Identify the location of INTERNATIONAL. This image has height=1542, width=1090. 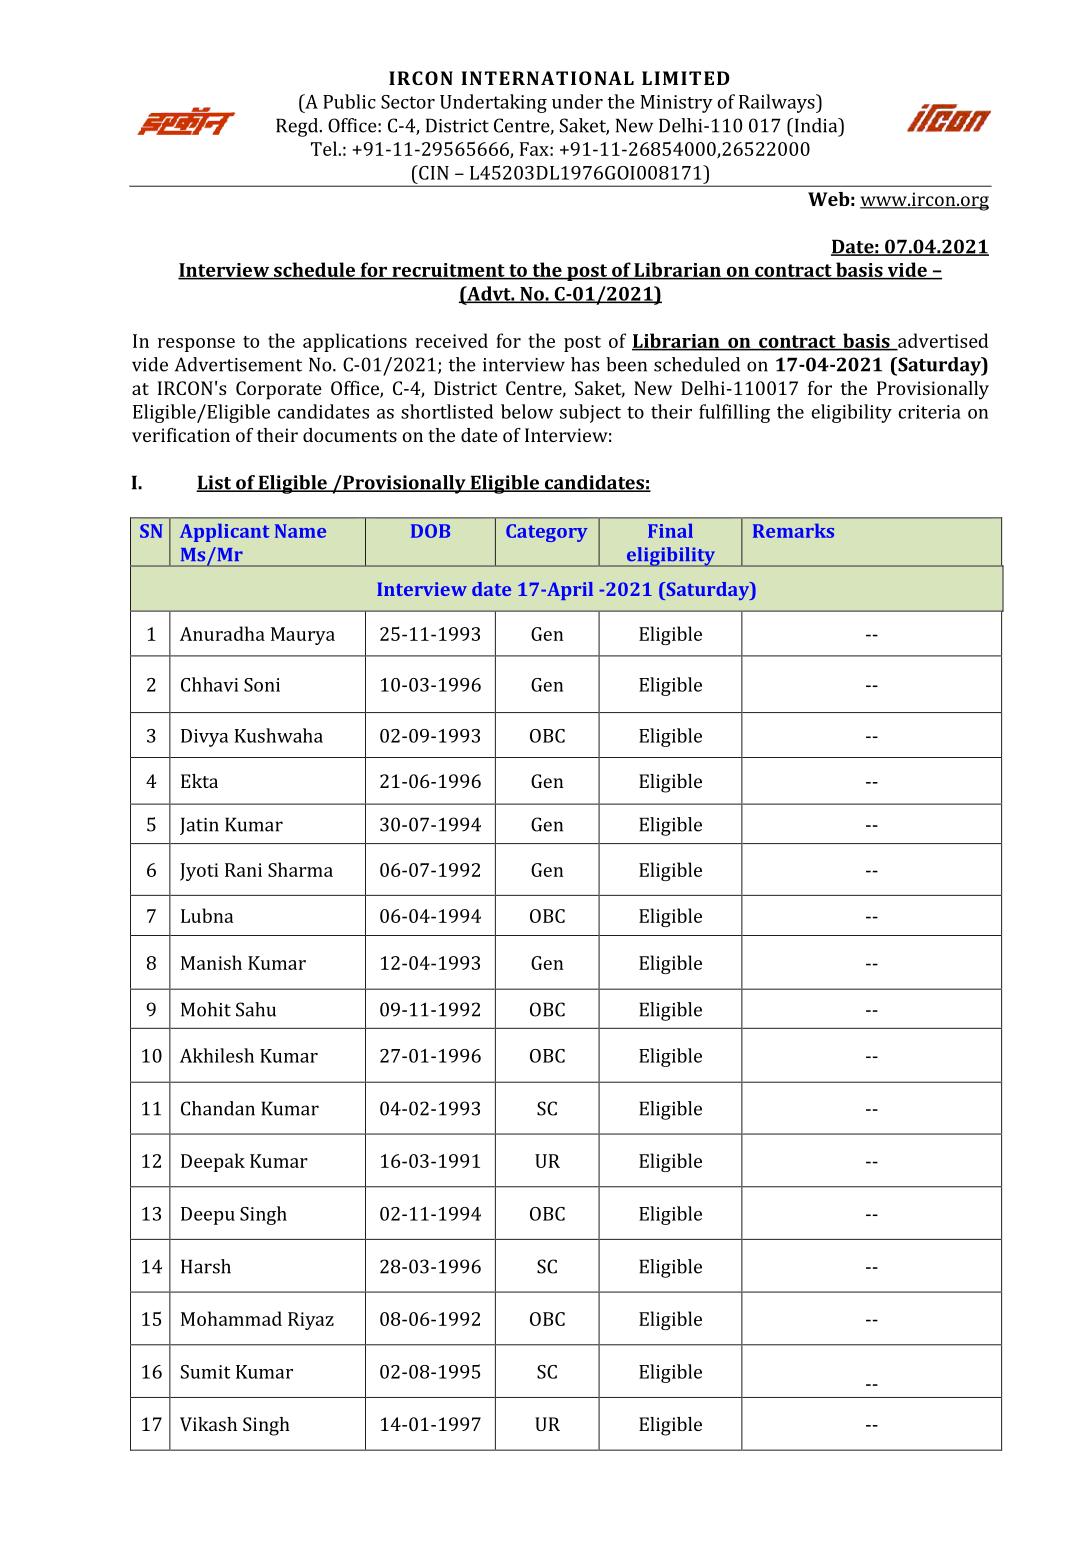
(547, 78).
